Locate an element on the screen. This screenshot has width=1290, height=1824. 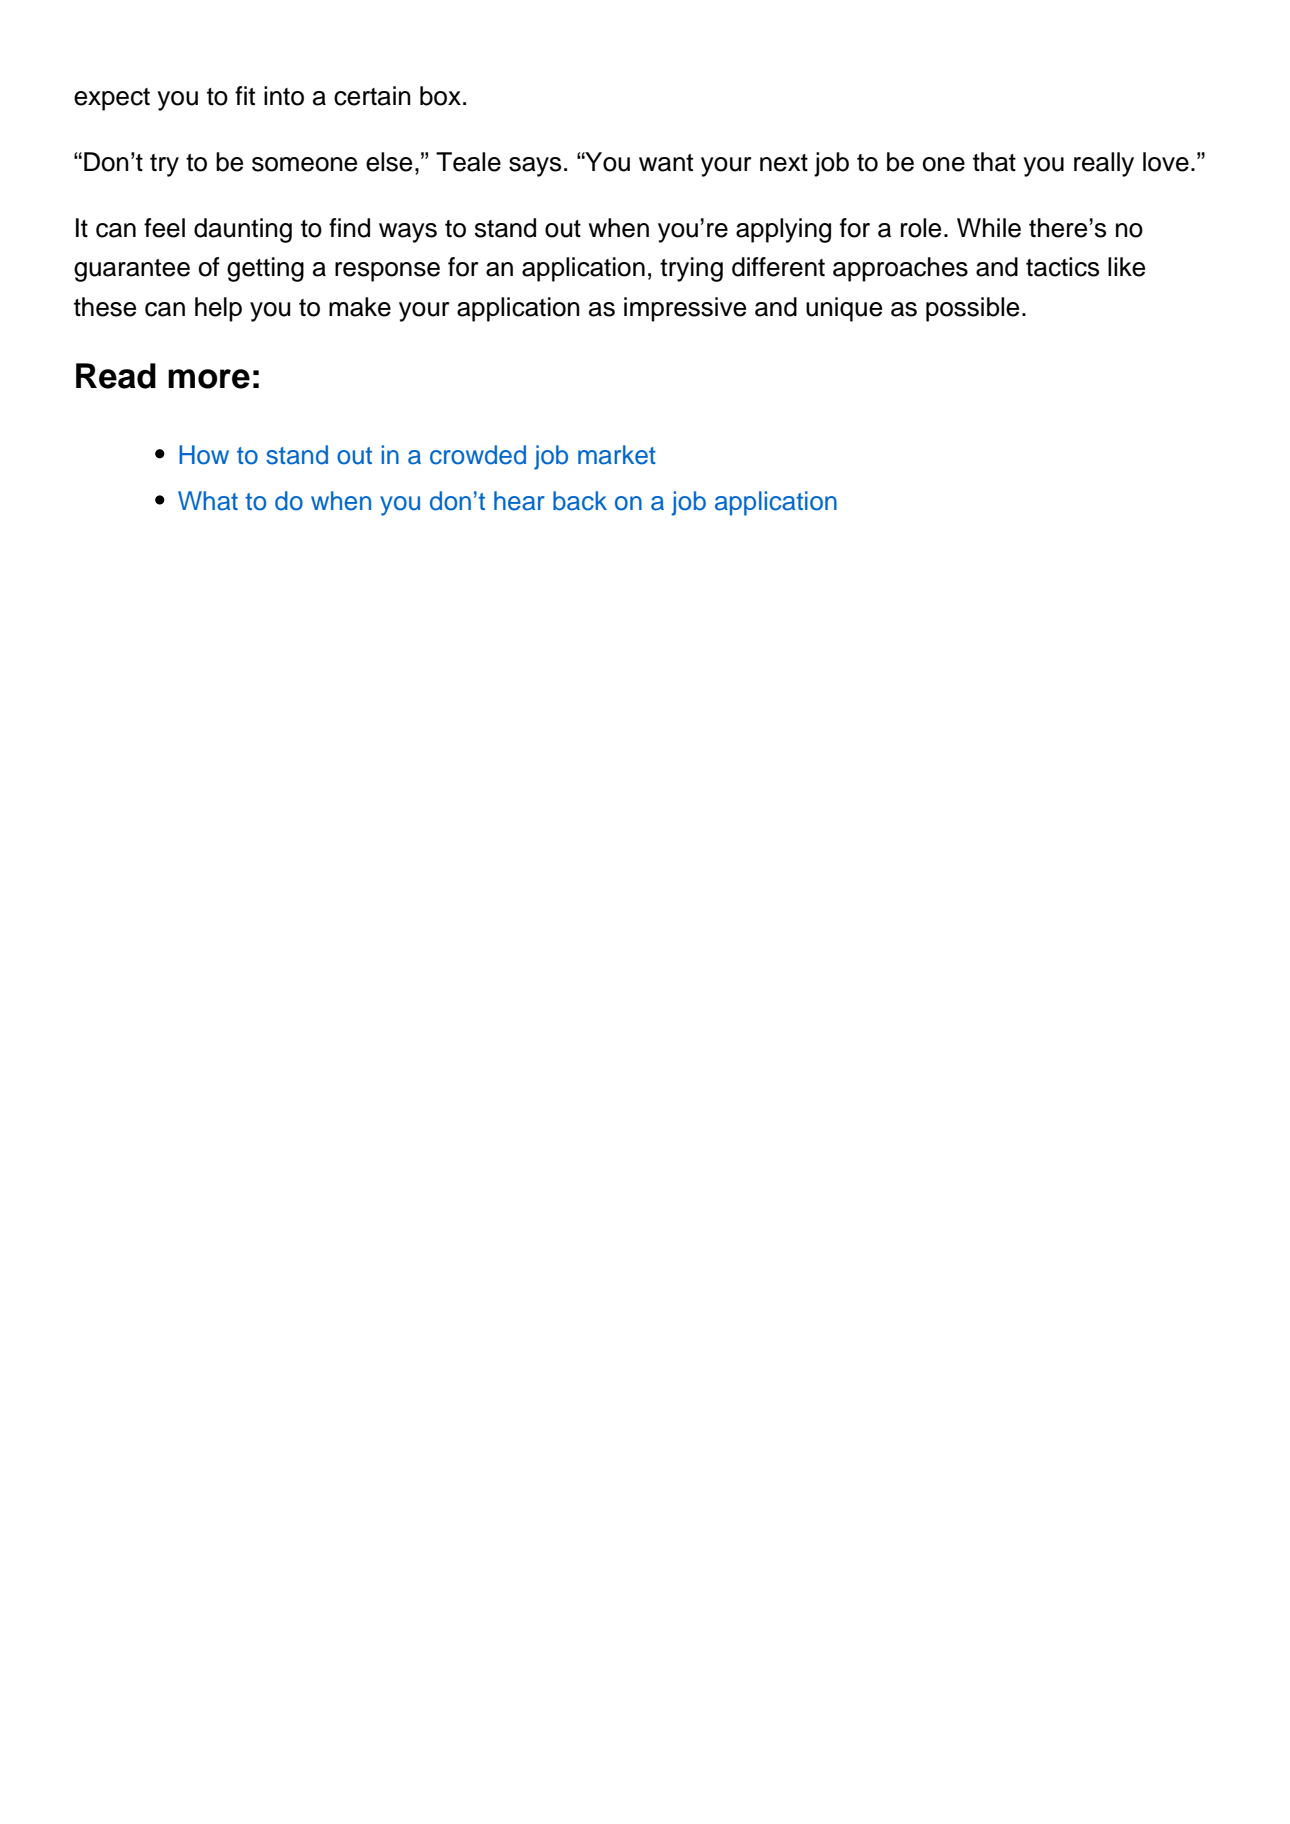
While is located at coordinates (989, 228).
